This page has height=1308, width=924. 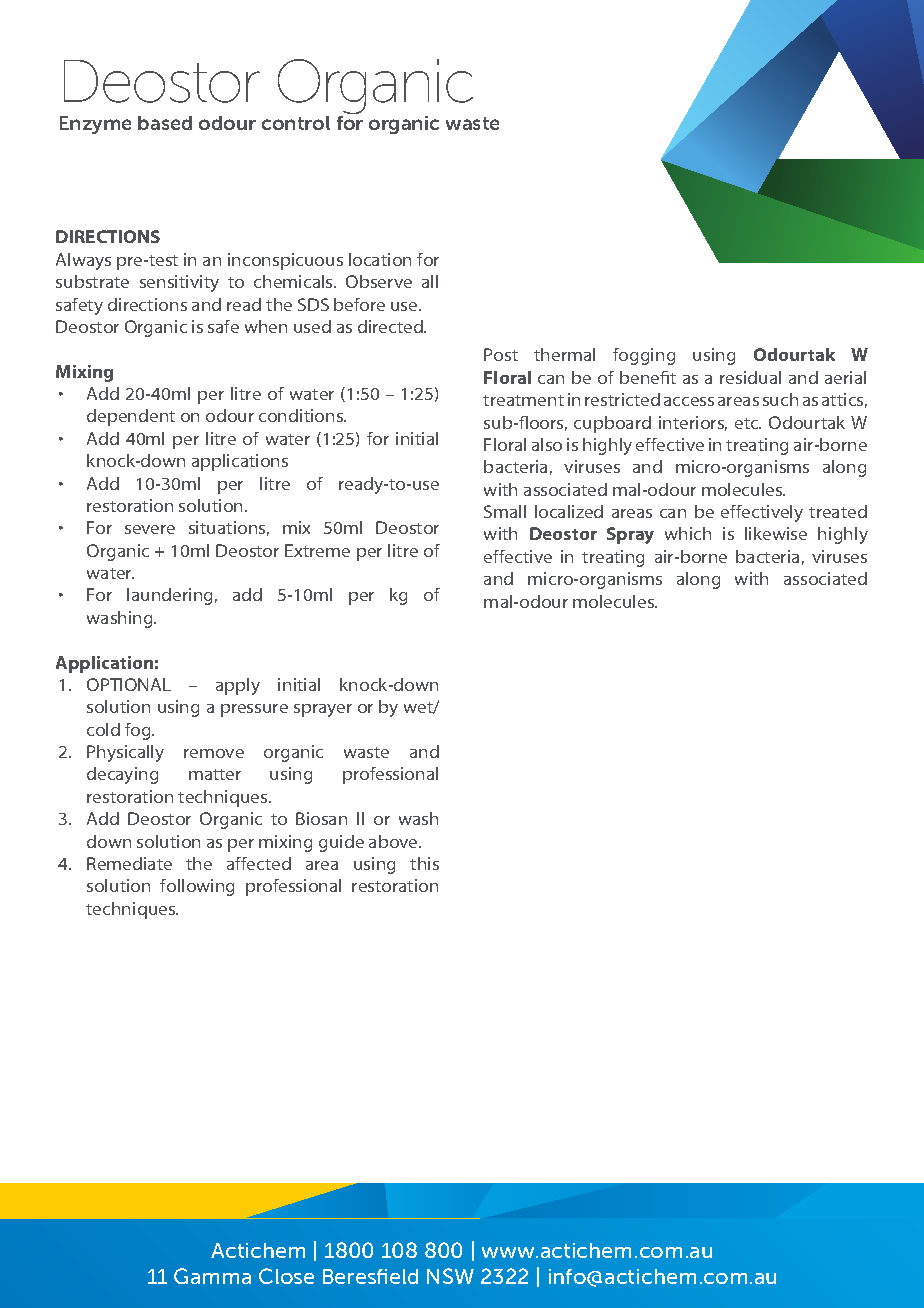 What do you see at coordinates (380, 259) in the page?
I see `location` at bounding box center [380, 259].
